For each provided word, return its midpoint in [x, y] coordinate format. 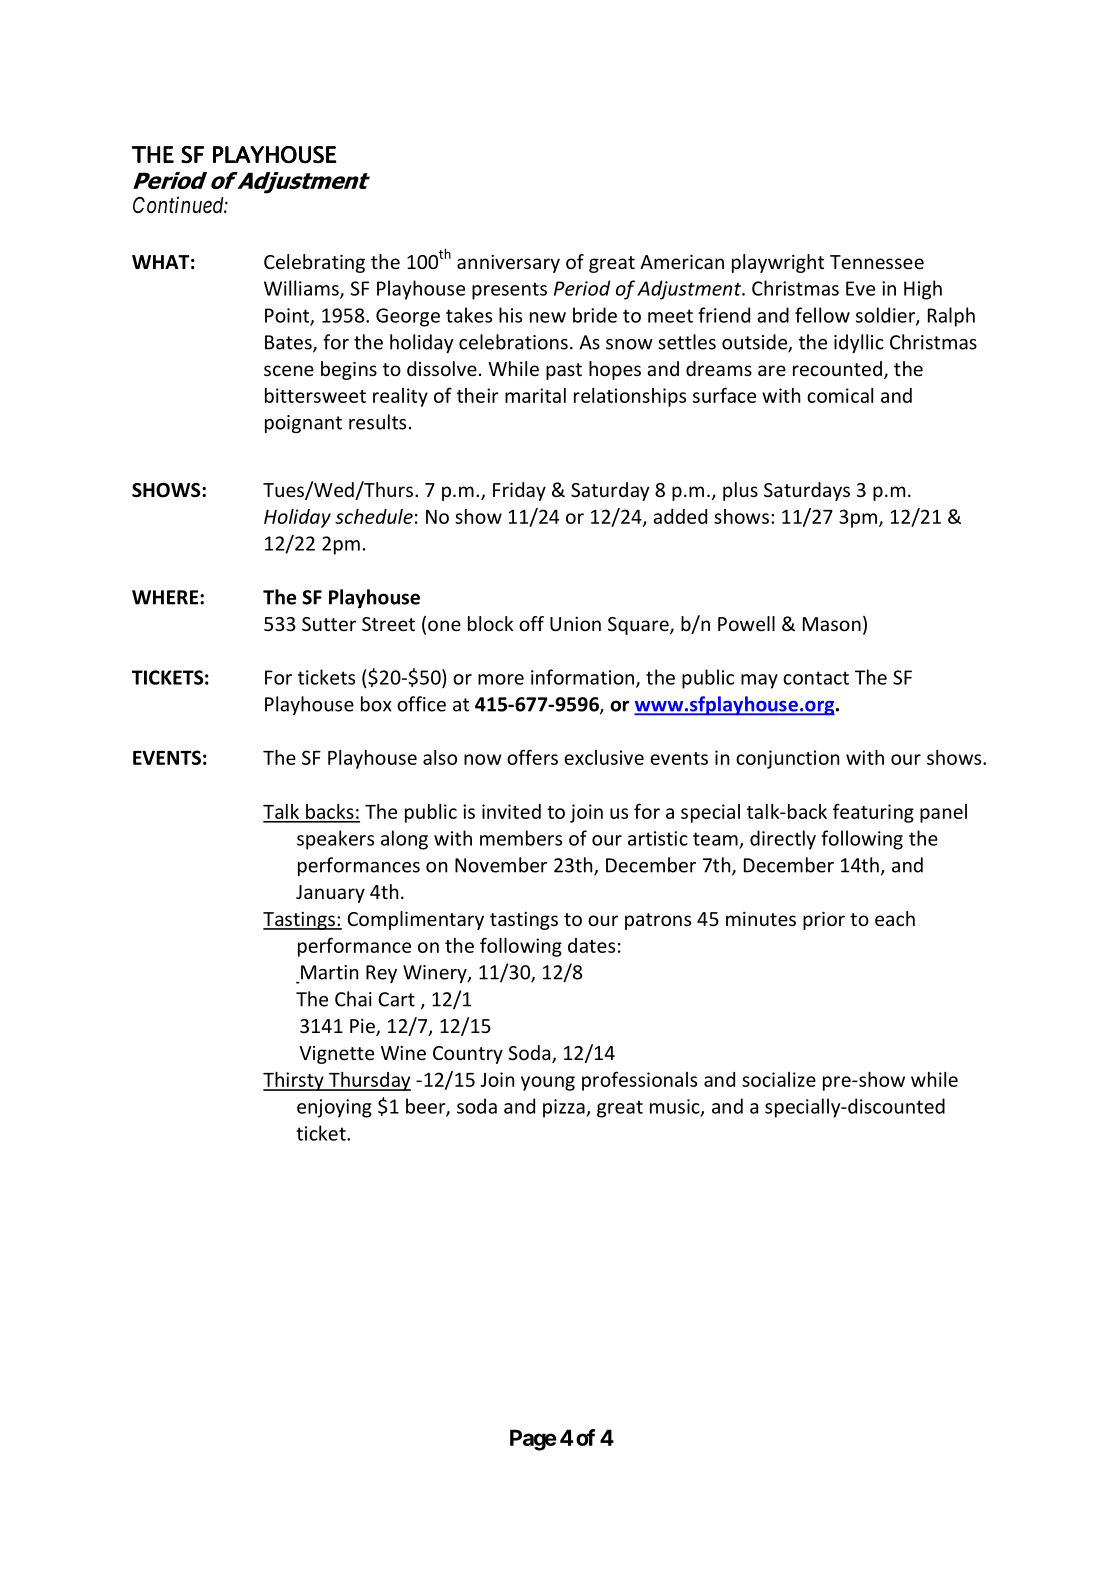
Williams [302, 289]
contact [816, 678]
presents [509, 291]
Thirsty [294, 1081]
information [584, 678]
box [376, 704]
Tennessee [877, 262]
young [548, 1083]
